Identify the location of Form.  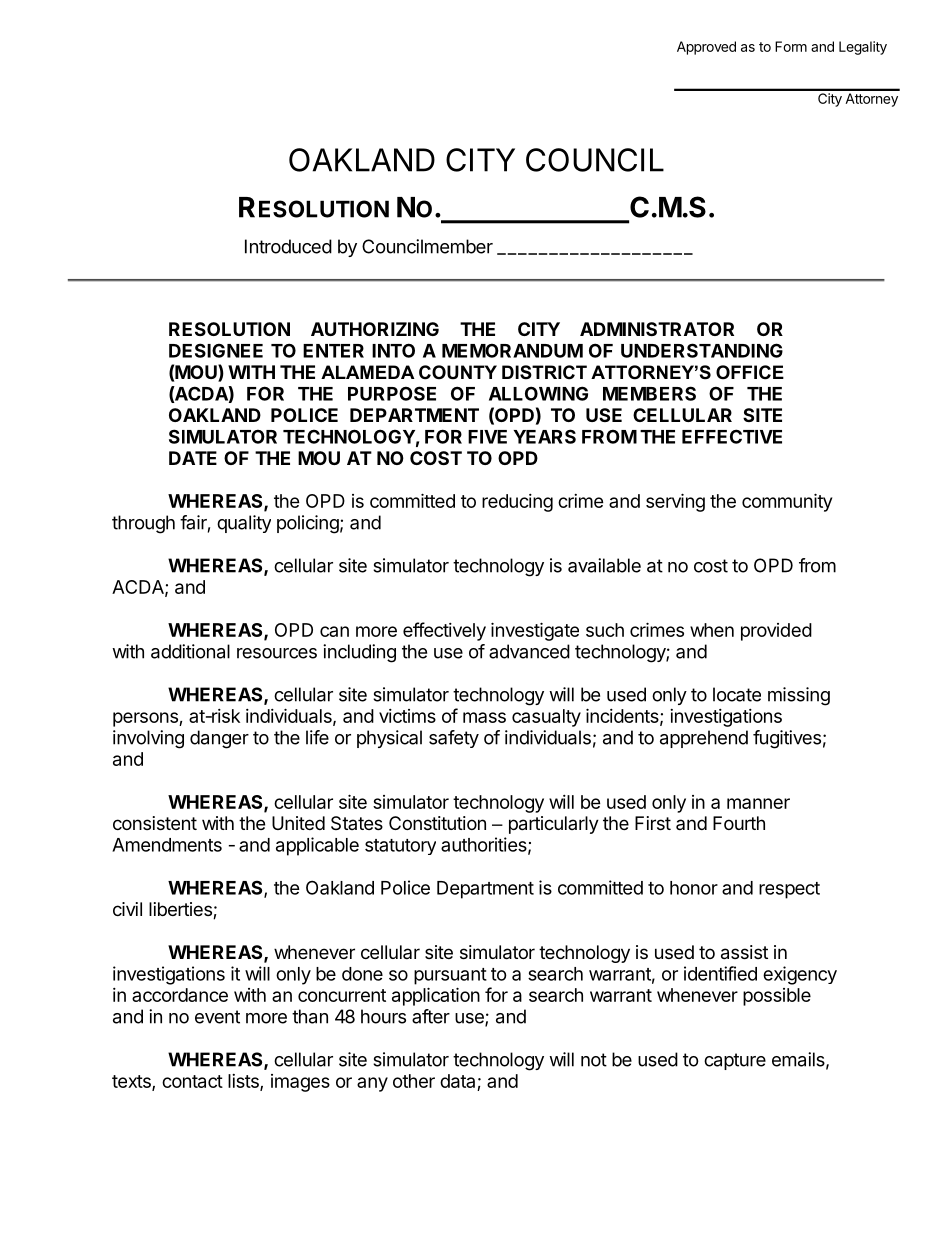
(791, 46).
